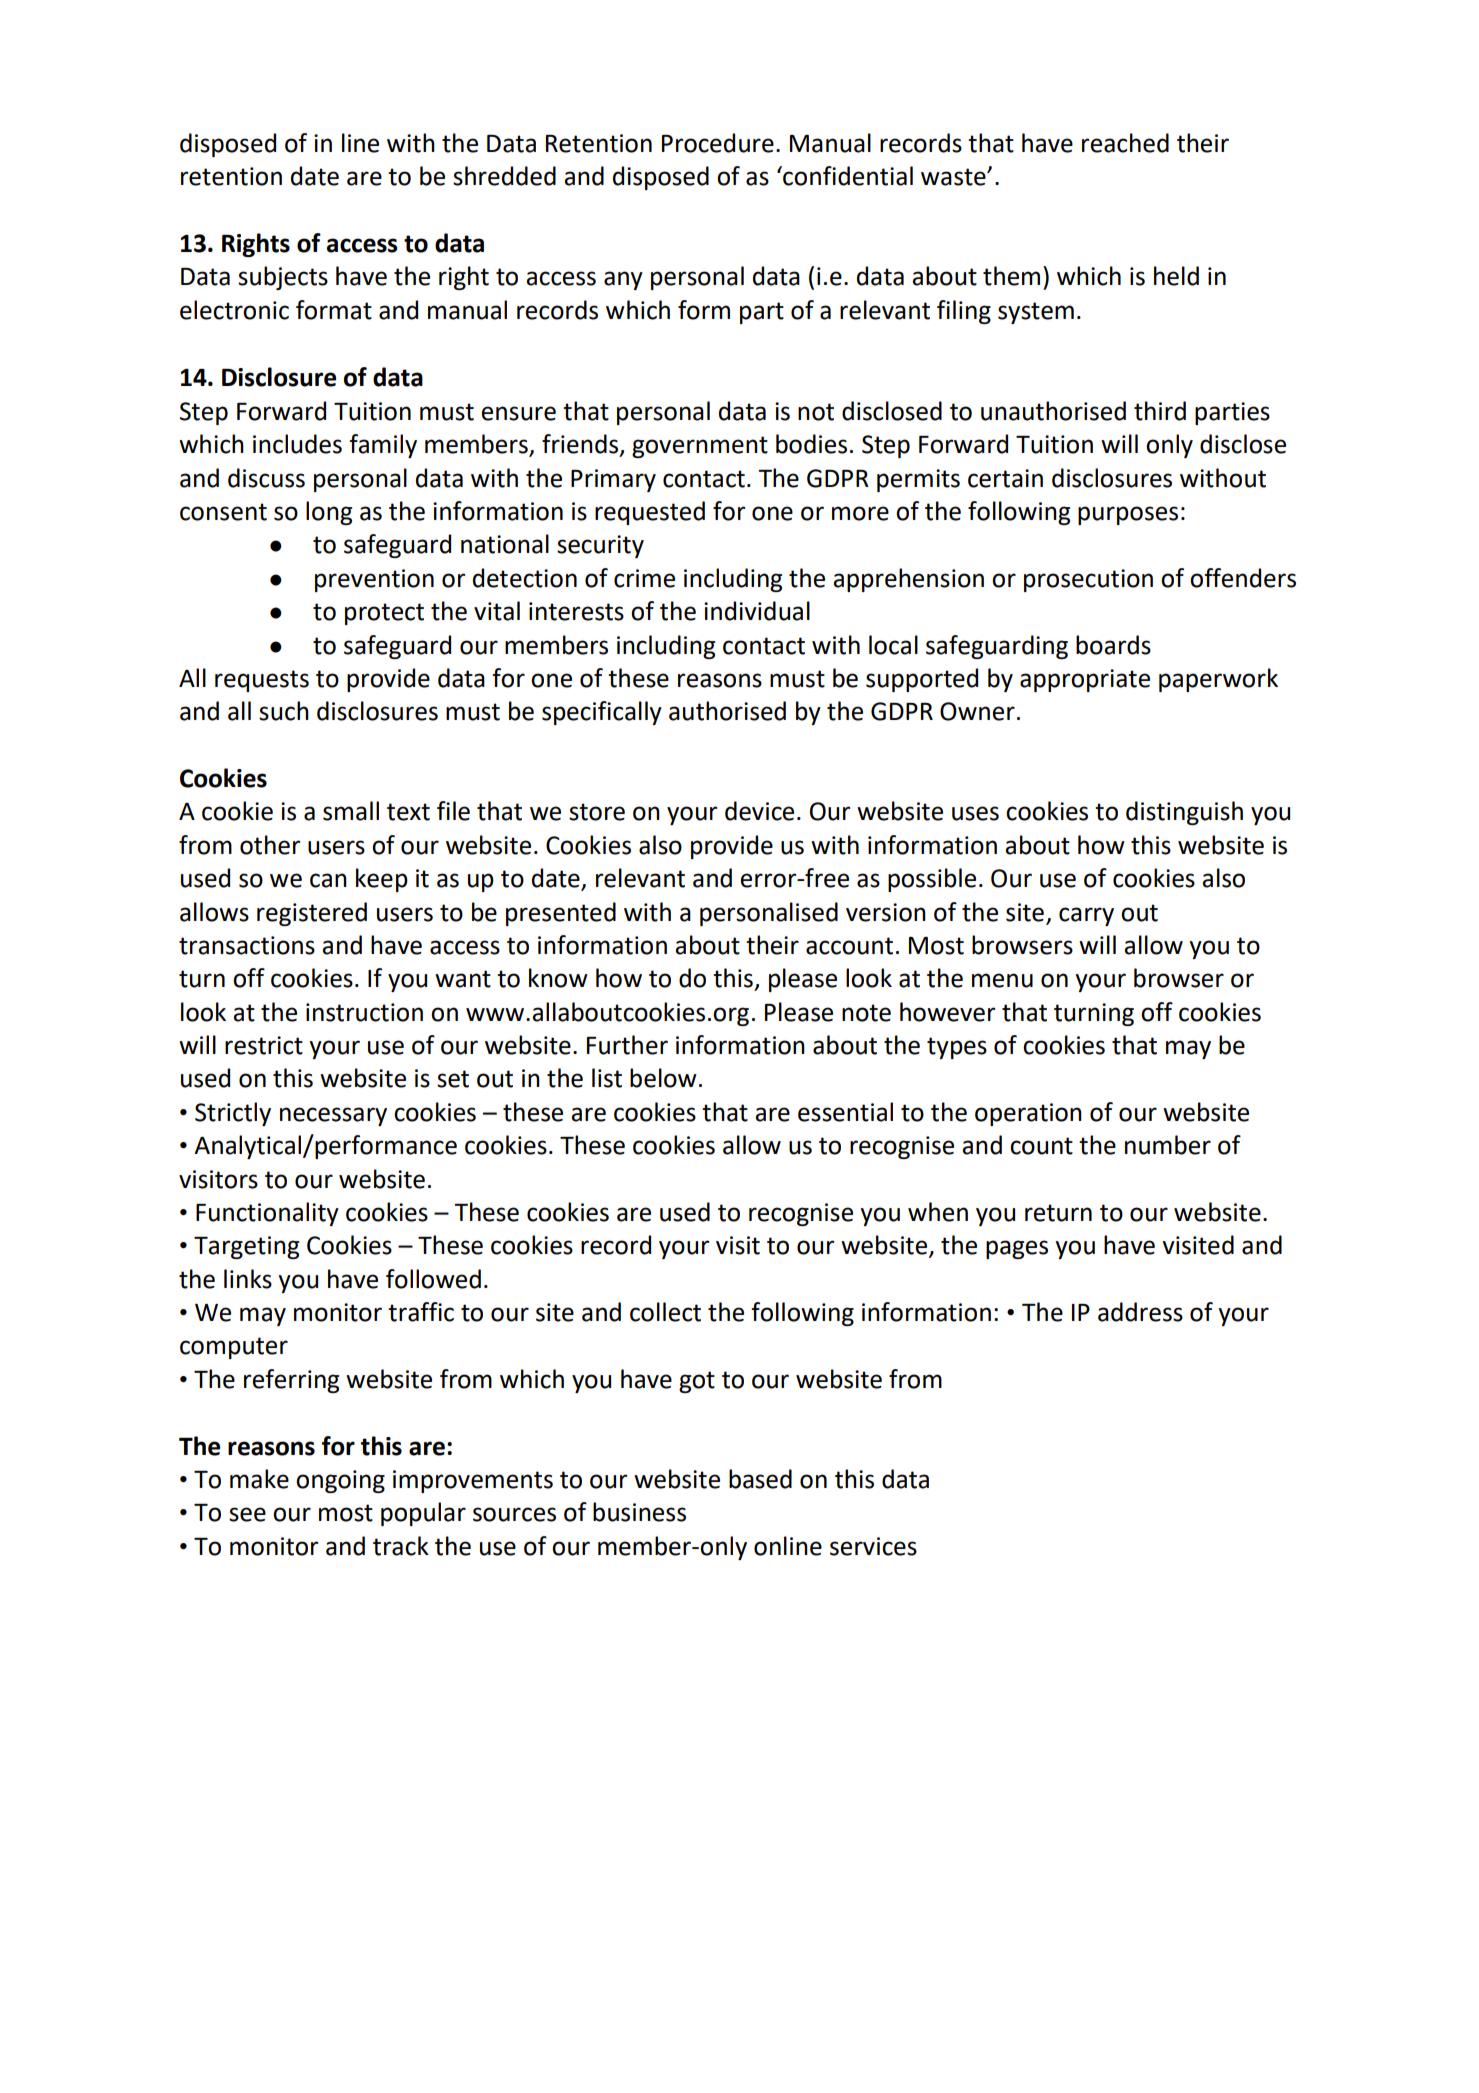 The image size is (1479, 2093). What do you see at coordinates (650, 513) in the page?
I see `requested` at bounding box center [650, 513].
